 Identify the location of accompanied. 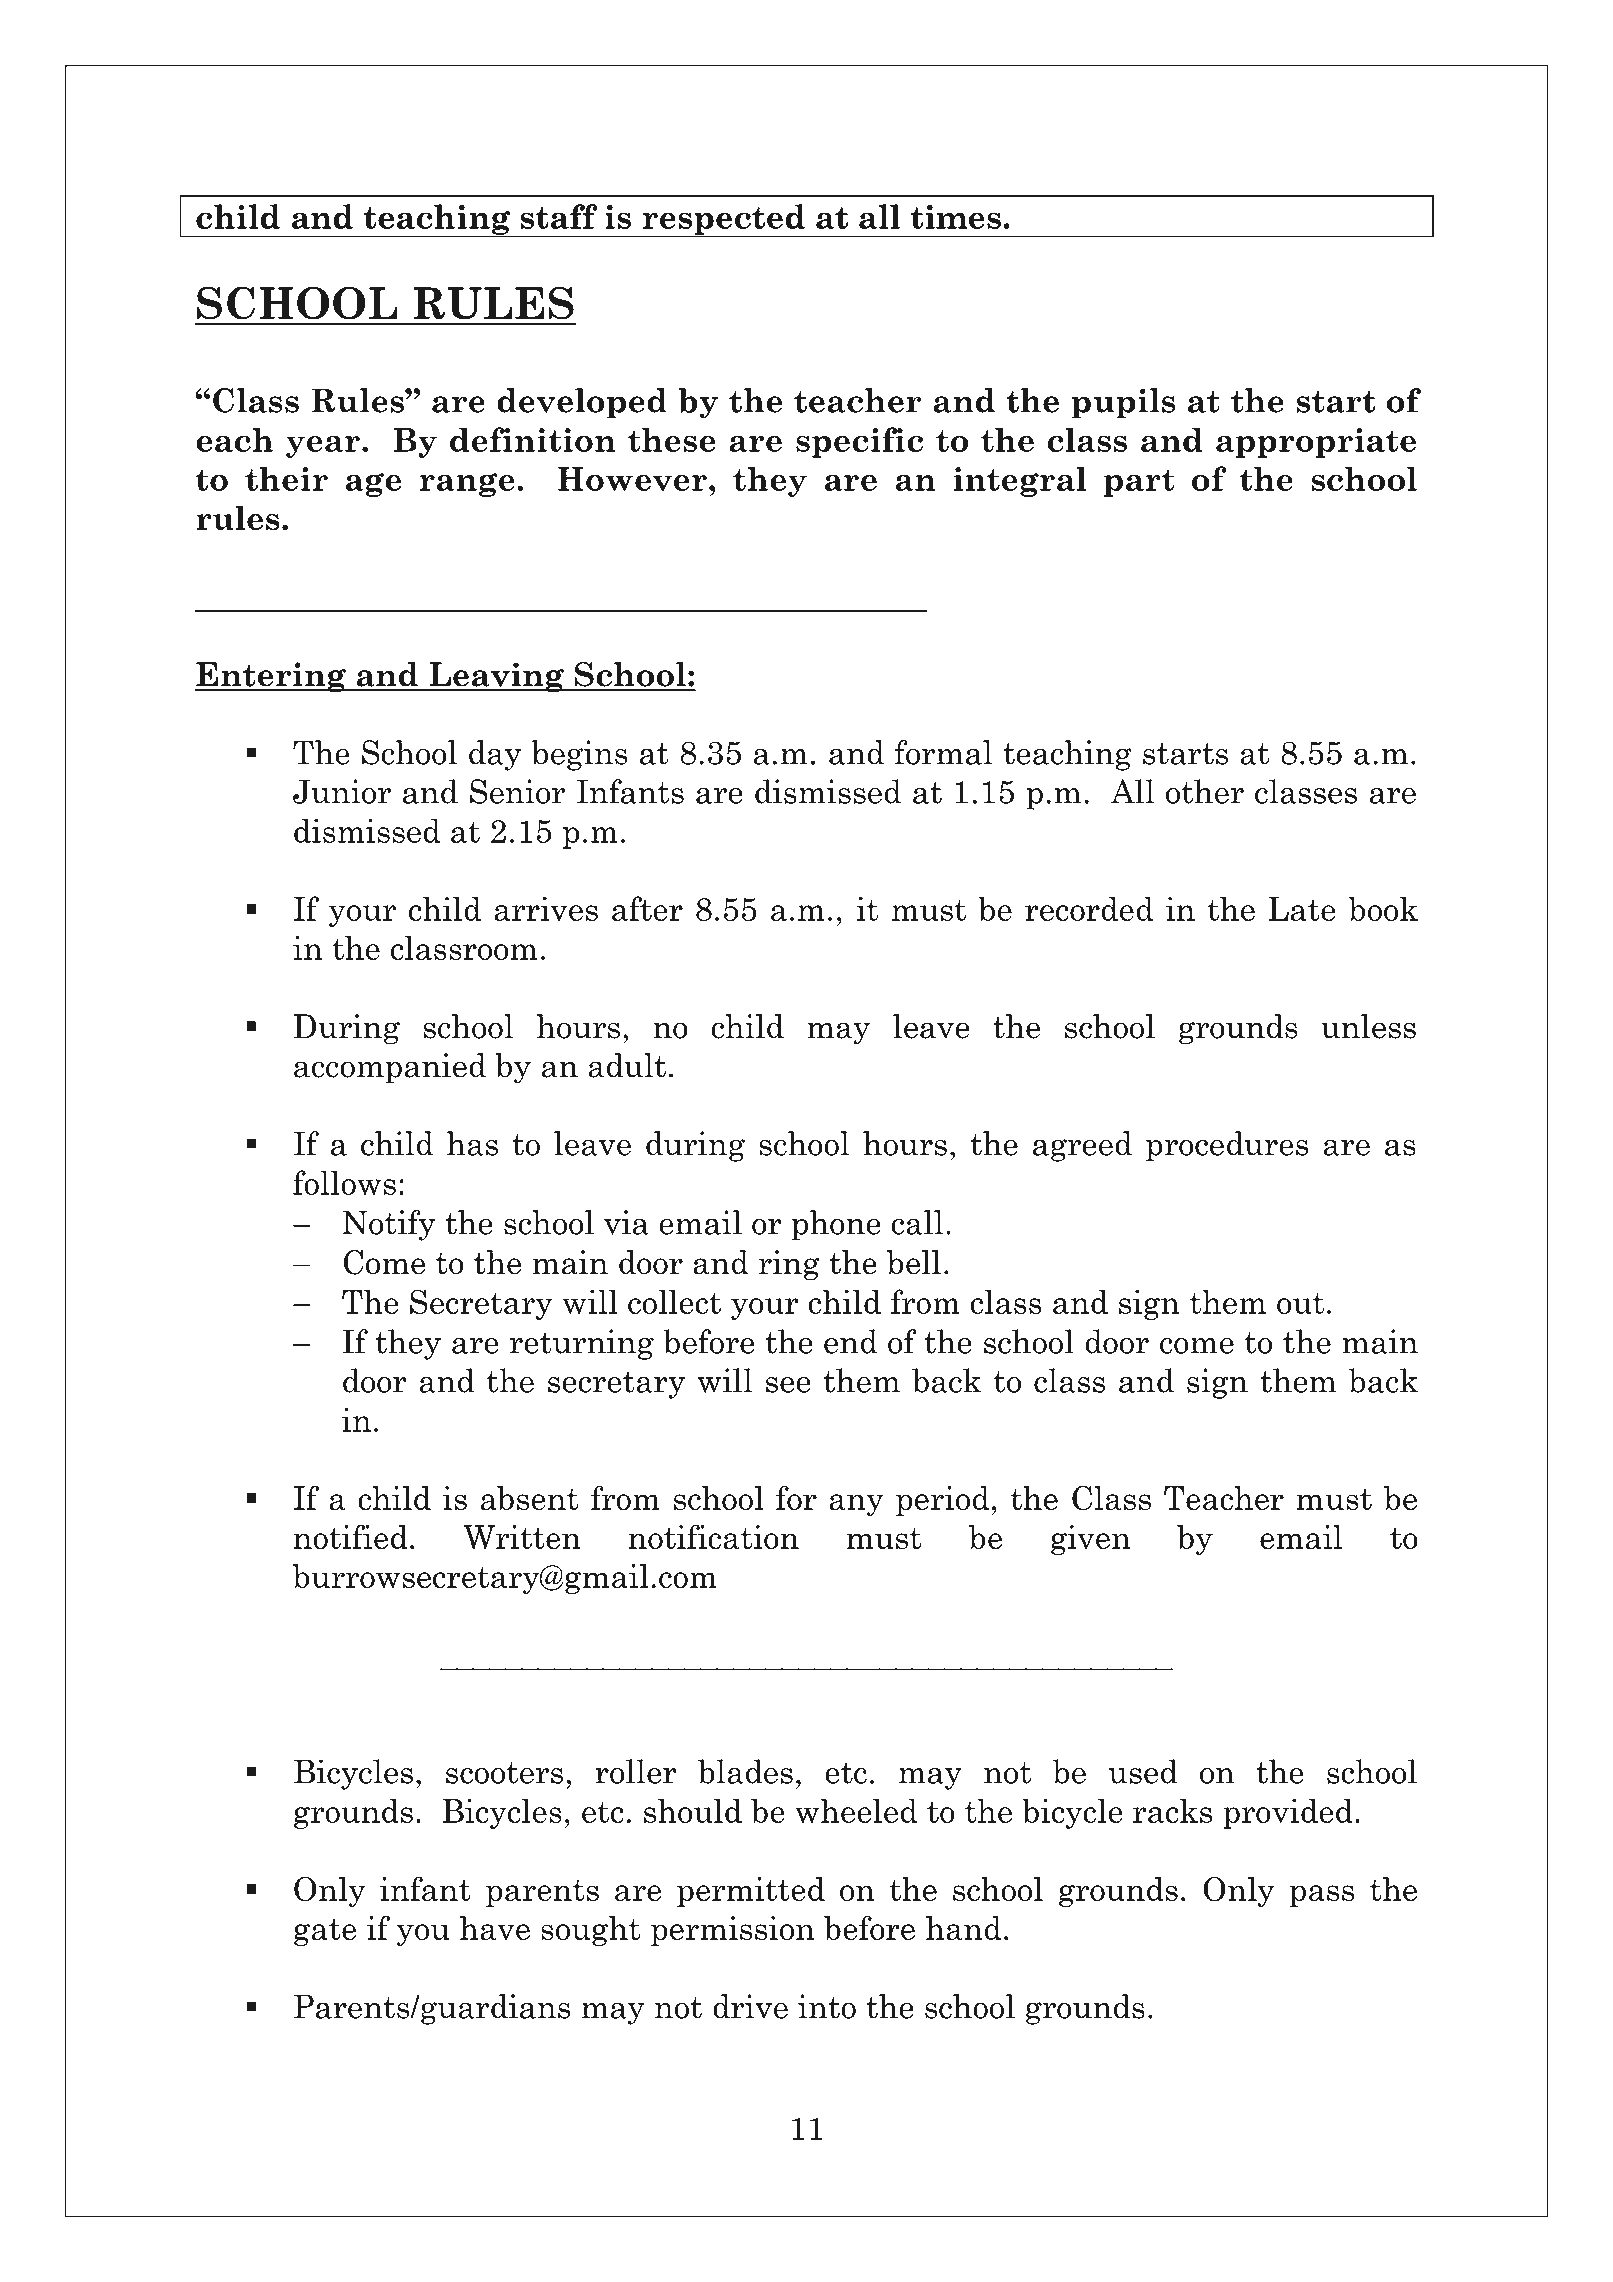
(390, 1068).
